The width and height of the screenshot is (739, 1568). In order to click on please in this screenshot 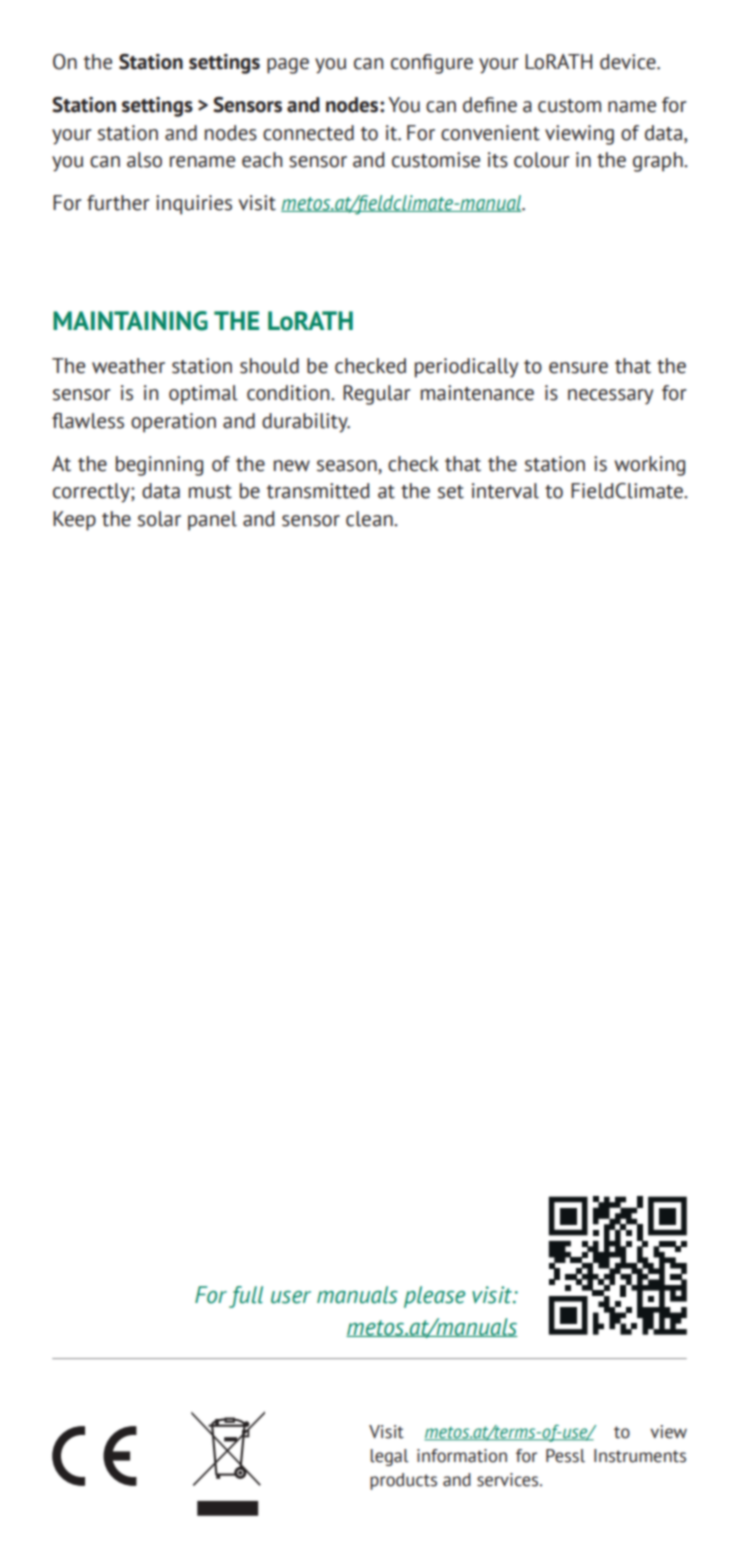, I will do `click(434, 1297)`.
